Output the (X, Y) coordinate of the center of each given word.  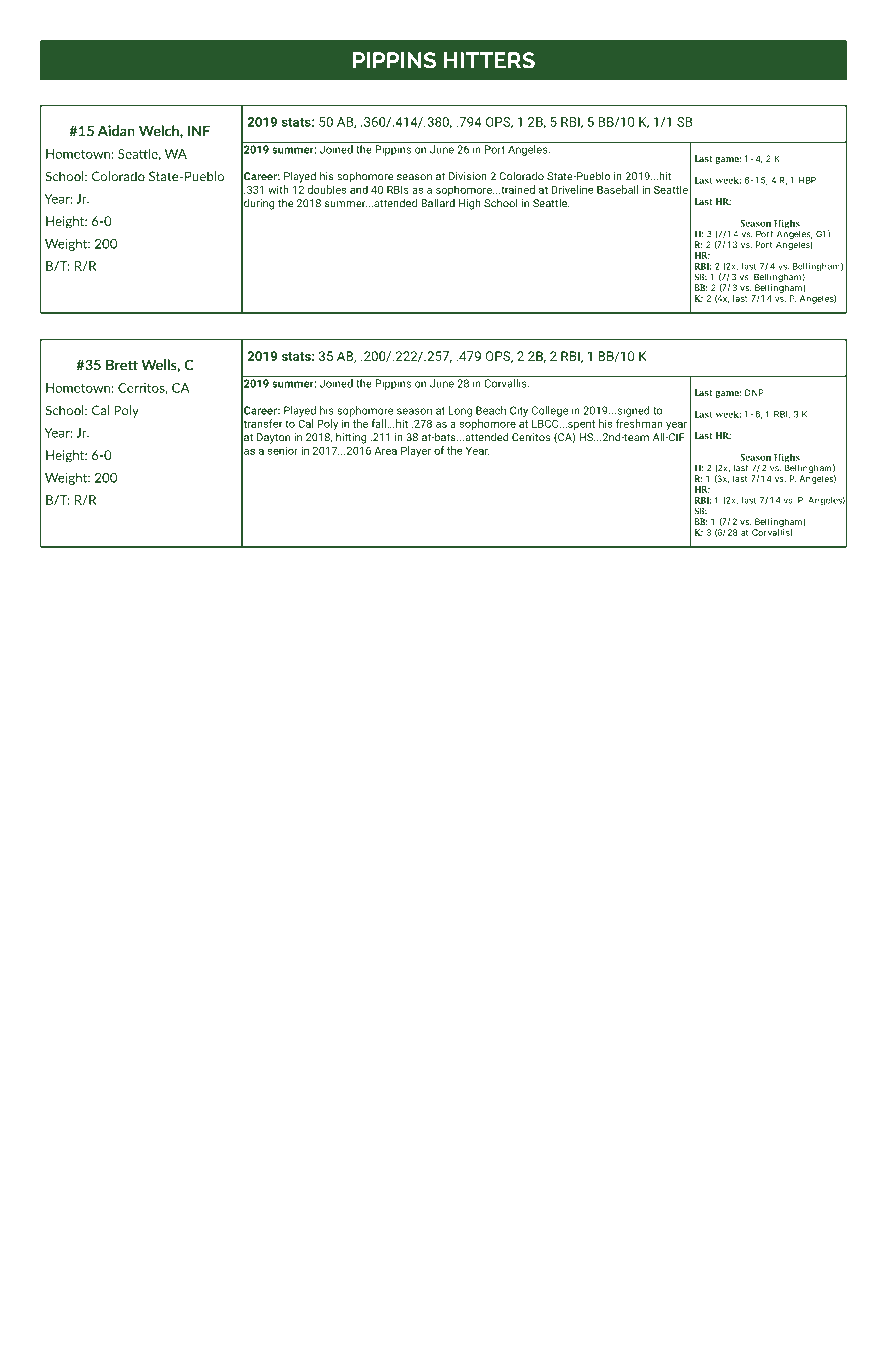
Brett (122, 365)
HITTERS (489, 60)
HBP (807, 180)
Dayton (273, 438)
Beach (491, 410)
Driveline (572, 189)
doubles (327, 189)
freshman (639, 423)
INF (199, 131)
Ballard (438, 203)
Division (468, 176)
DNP (754, 392)
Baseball (617, 189)
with (278, 189)
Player (416, 451)
